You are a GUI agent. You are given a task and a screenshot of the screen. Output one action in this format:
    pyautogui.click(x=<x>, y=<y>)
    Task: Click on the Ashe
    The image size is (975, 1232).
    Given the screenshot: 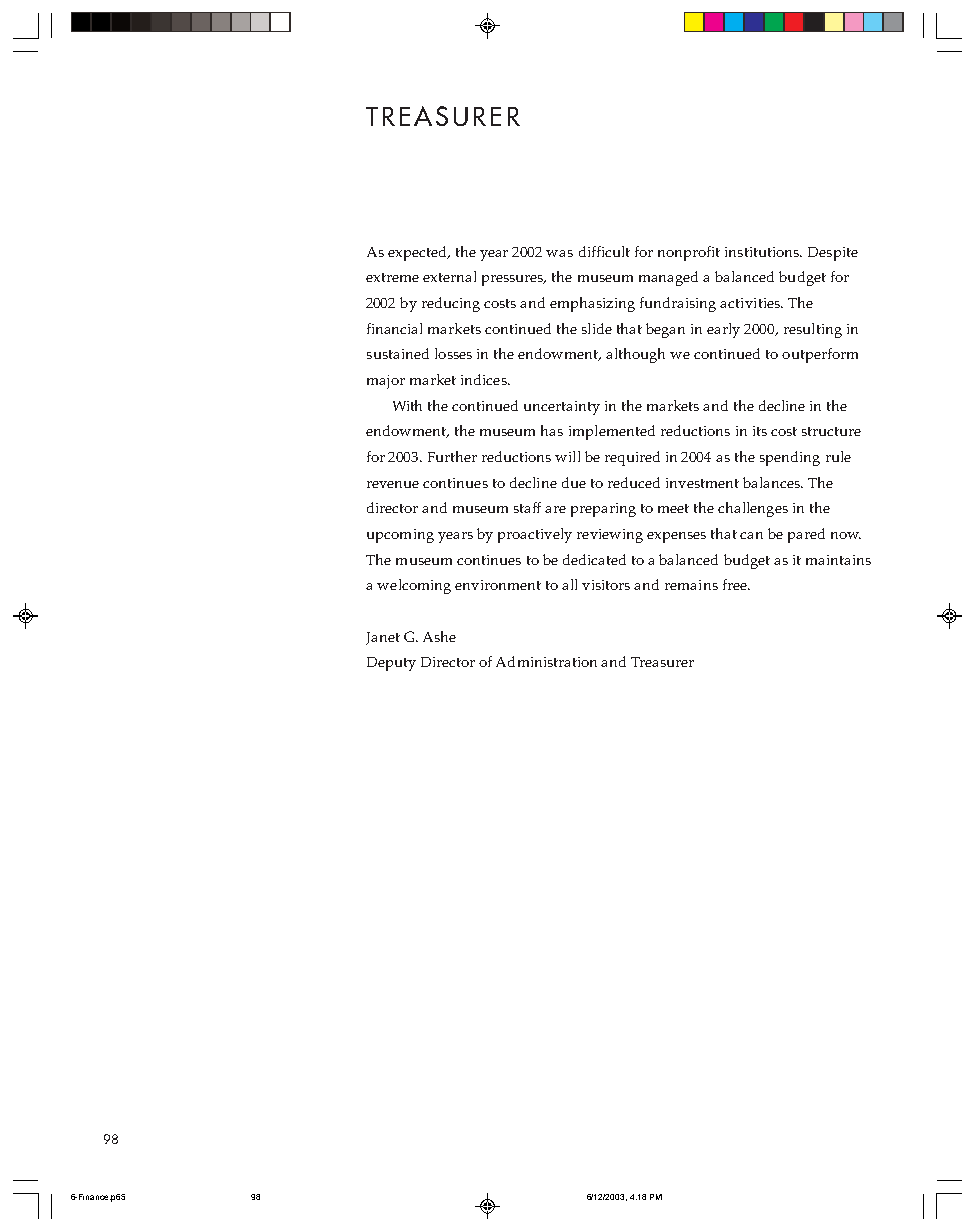 What is the action you would take?
    pyautogui.click(x=439, y=636)
